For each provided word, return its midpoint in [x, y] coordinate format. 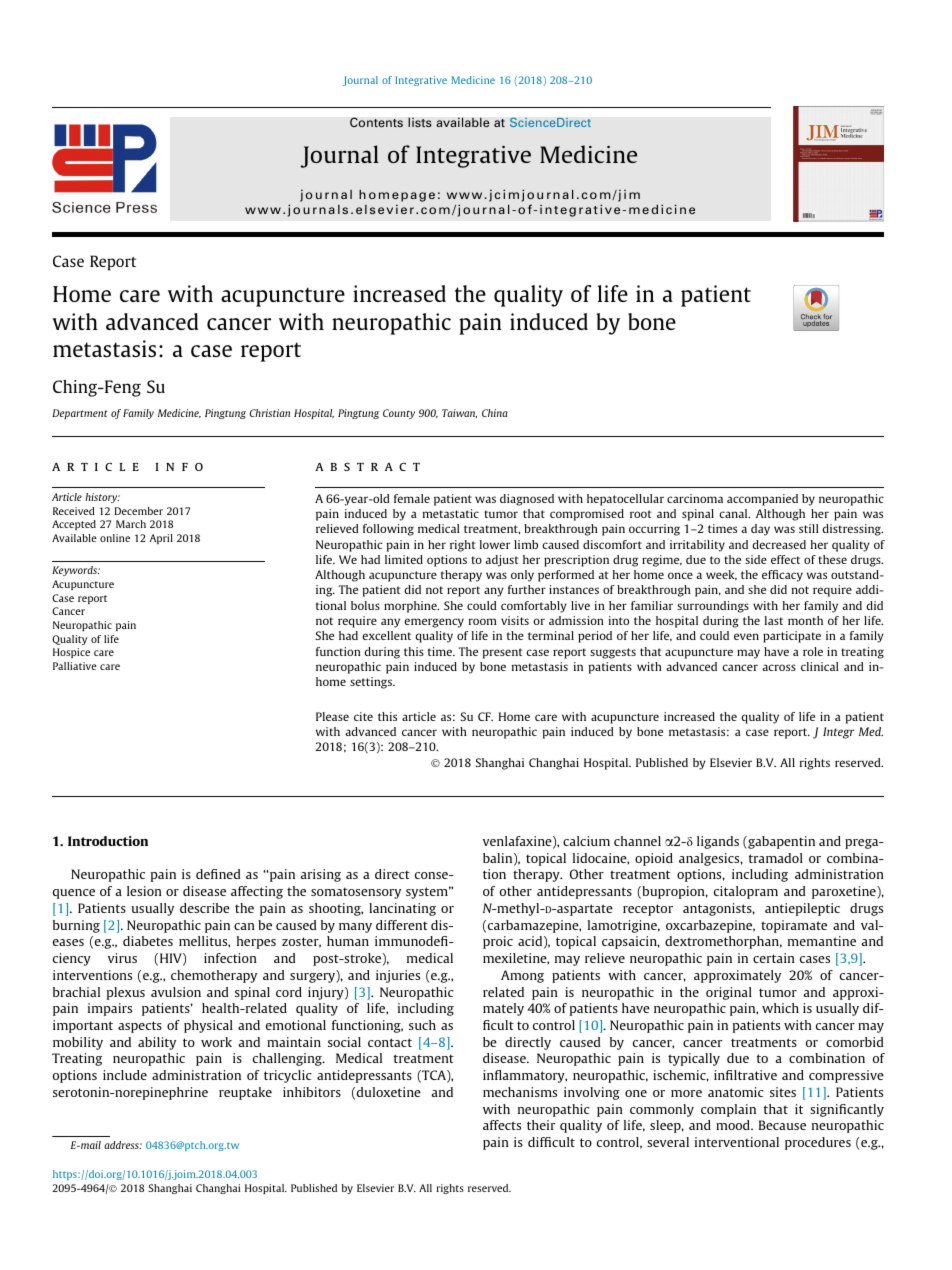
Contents [376, 122]
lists [420, 122]
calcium [586, 841]
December [139, 511]
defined [218, 874]
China [495, 413]
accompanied [762, 500]
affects [502, 1125]
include [125, 1075]
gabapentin [780, 842]
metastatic [451, 513]
